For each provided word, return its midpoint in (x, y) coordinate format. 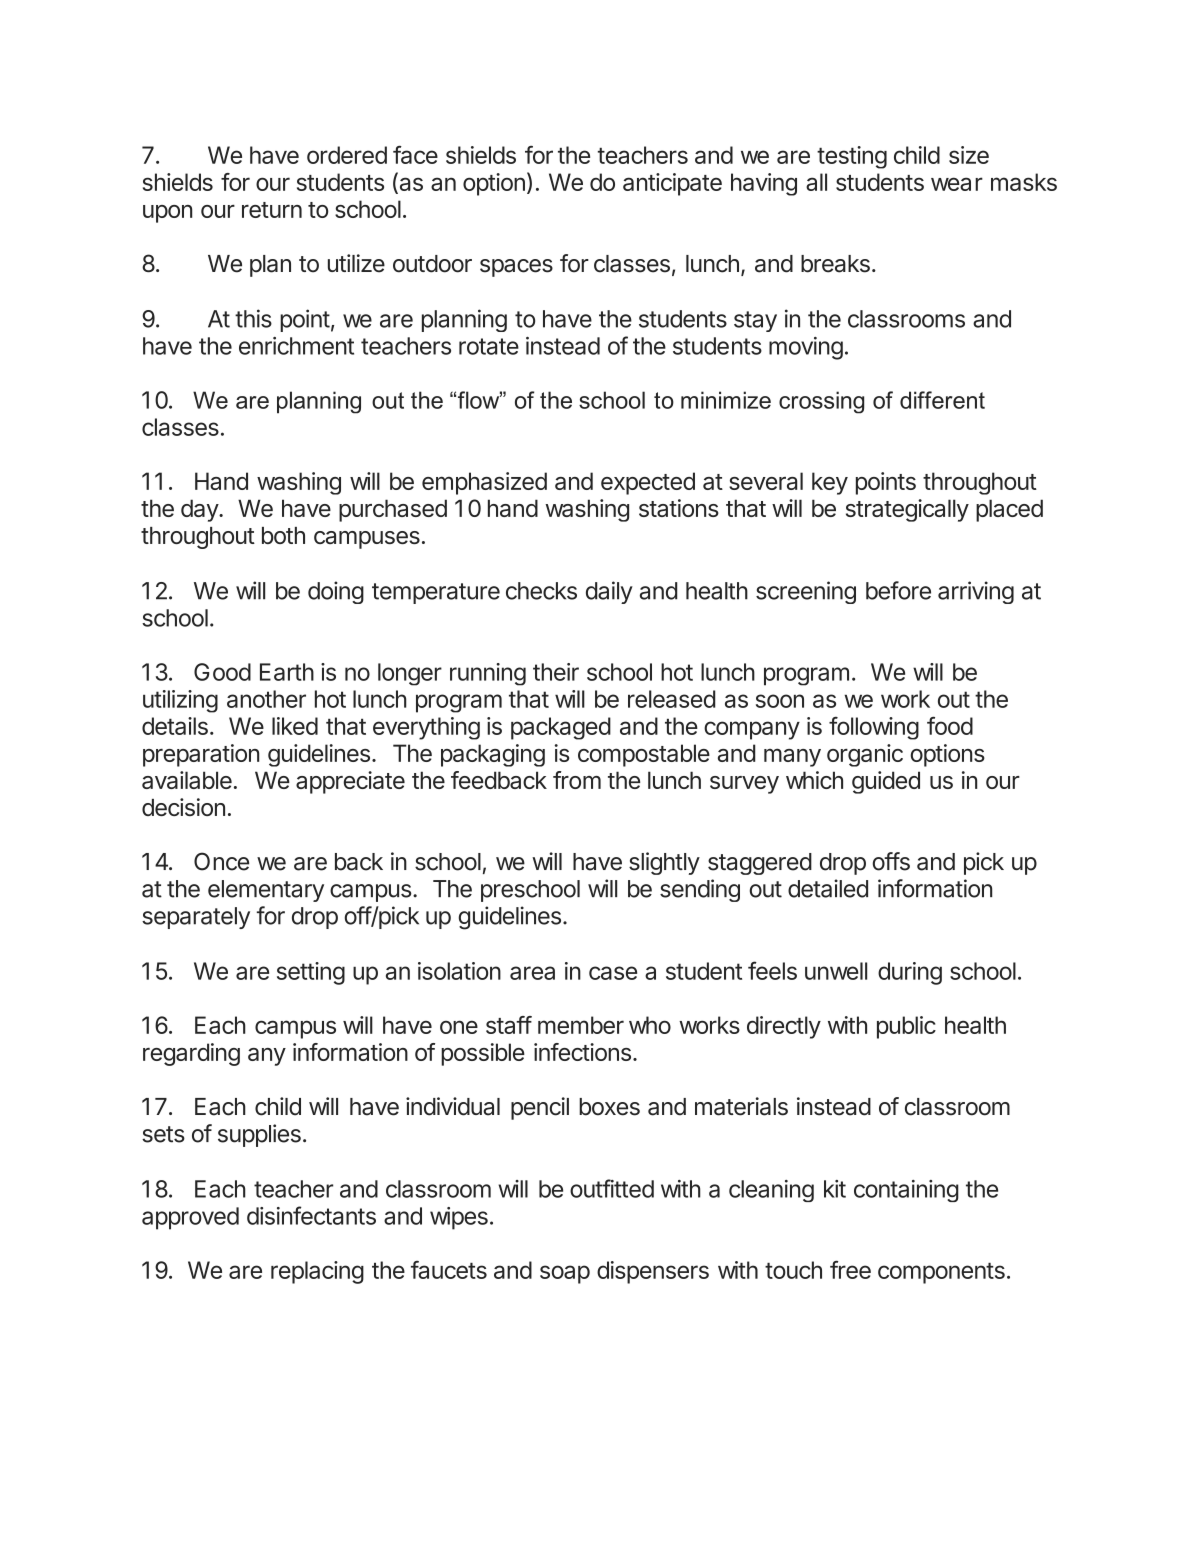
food (950, 725)
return (272, 210)
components (941, 1273)
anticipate (672, 184)
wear (957, 184)
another (266, 699)
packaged (561, 728)
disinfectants (311, 1215)
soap (565, 1274)
